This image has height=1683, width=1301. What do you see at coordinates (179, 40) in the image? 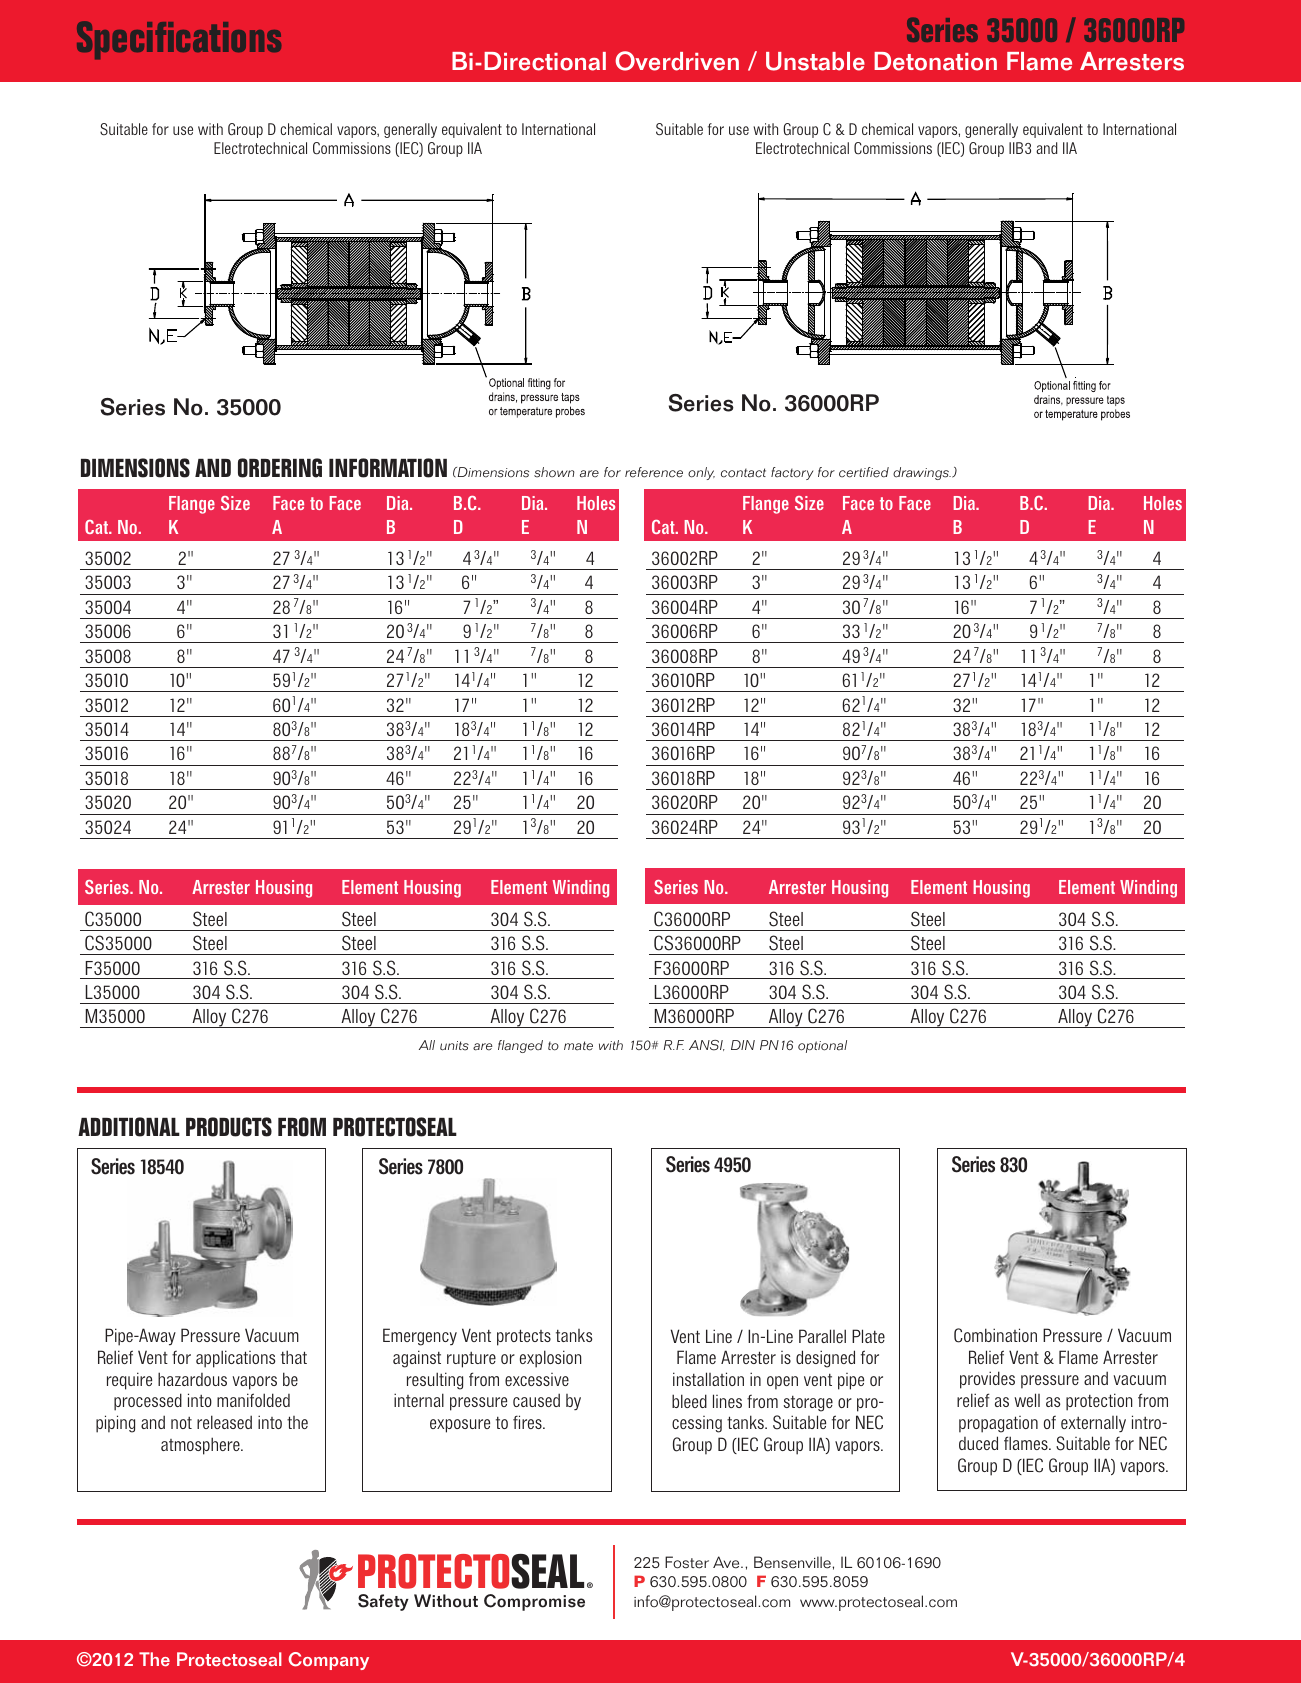
I see `Specifications` at bounding box center [179, 40].
